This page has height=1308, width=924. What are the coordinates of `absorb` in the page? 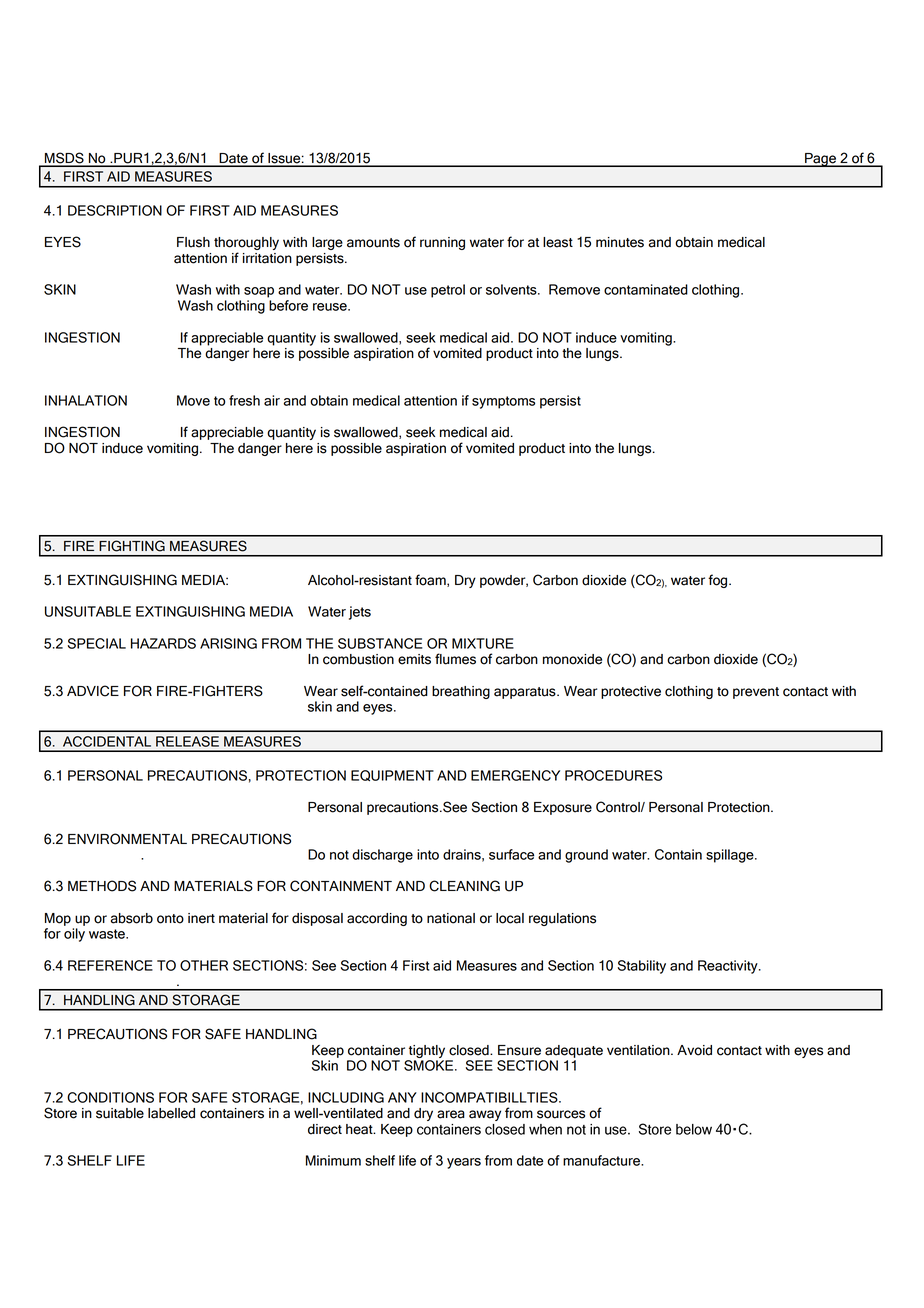 It's located at (132, 918).
